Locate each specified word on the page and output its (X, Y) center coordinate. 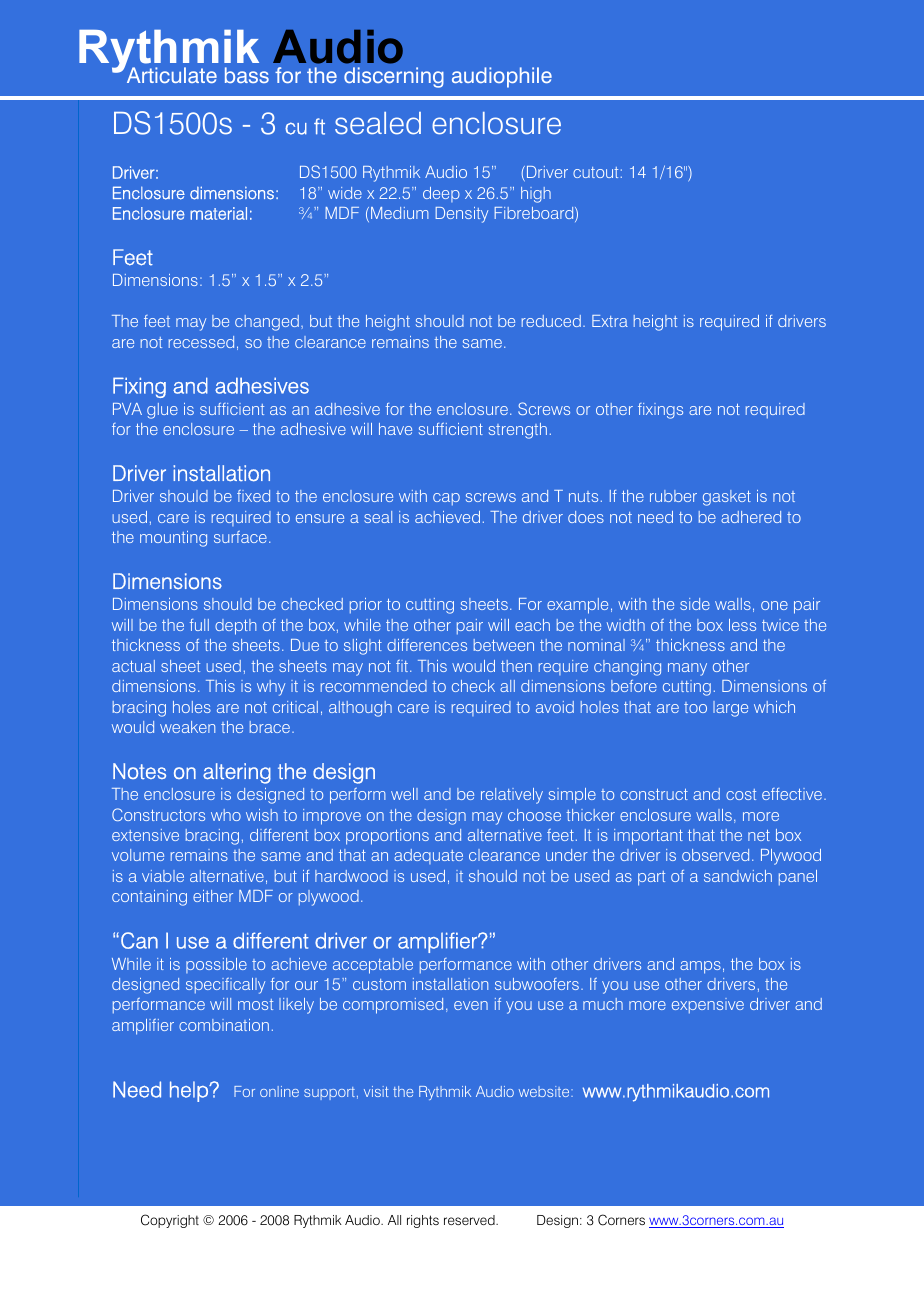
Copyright (170, 1221)
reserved (470, 1220)
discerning (394, 77)
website (545, 1091)
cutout (595, 172)
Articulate (170, 74)
